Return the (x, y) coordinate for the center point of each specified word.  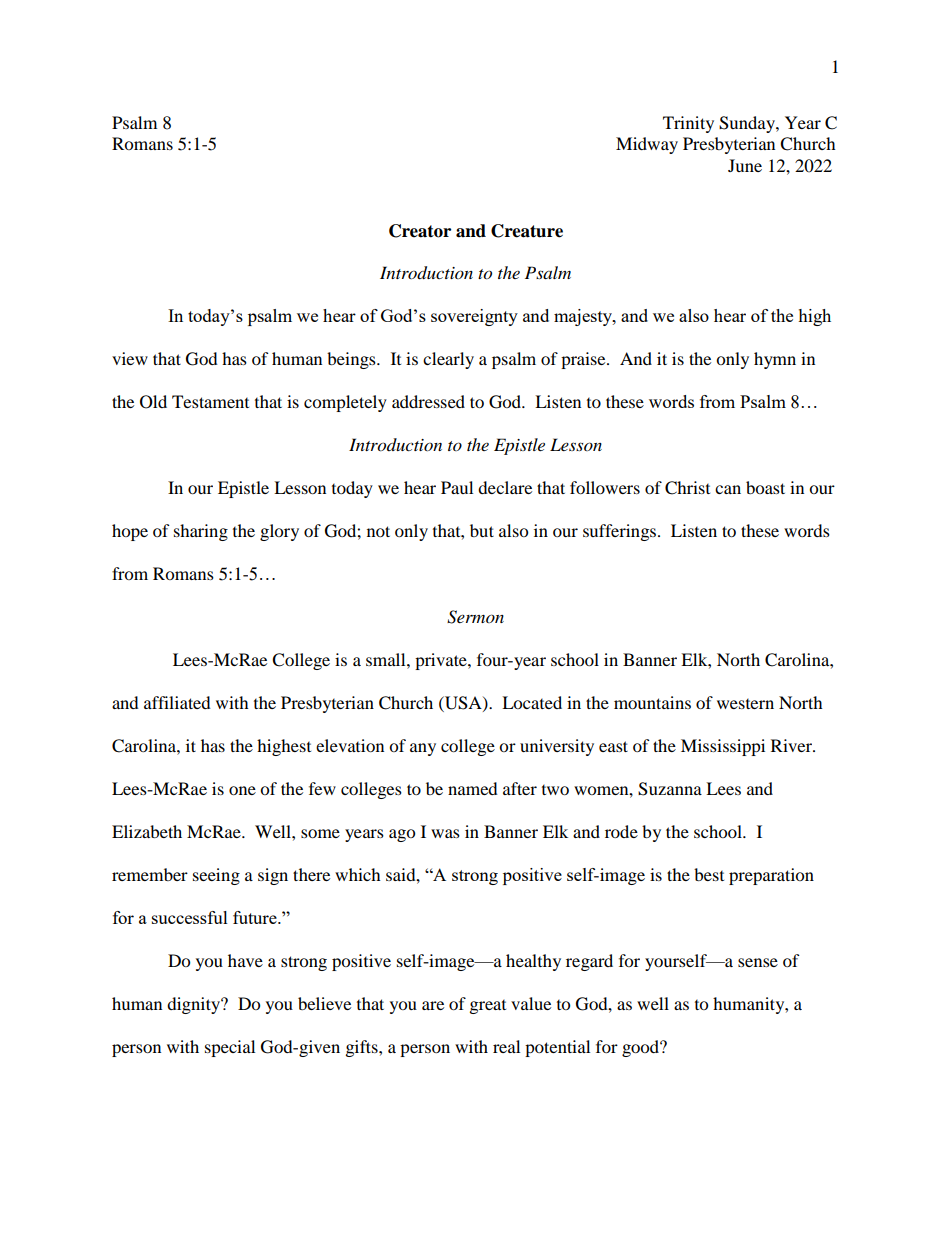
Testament (210, 401)
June (745, 165)
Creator (420, 231)
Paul (457, 487)
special (230, 1048)
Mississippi (723, 747)
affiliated (177, 702)
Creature (527, 231)
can (728, 489)
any (423, 749)
